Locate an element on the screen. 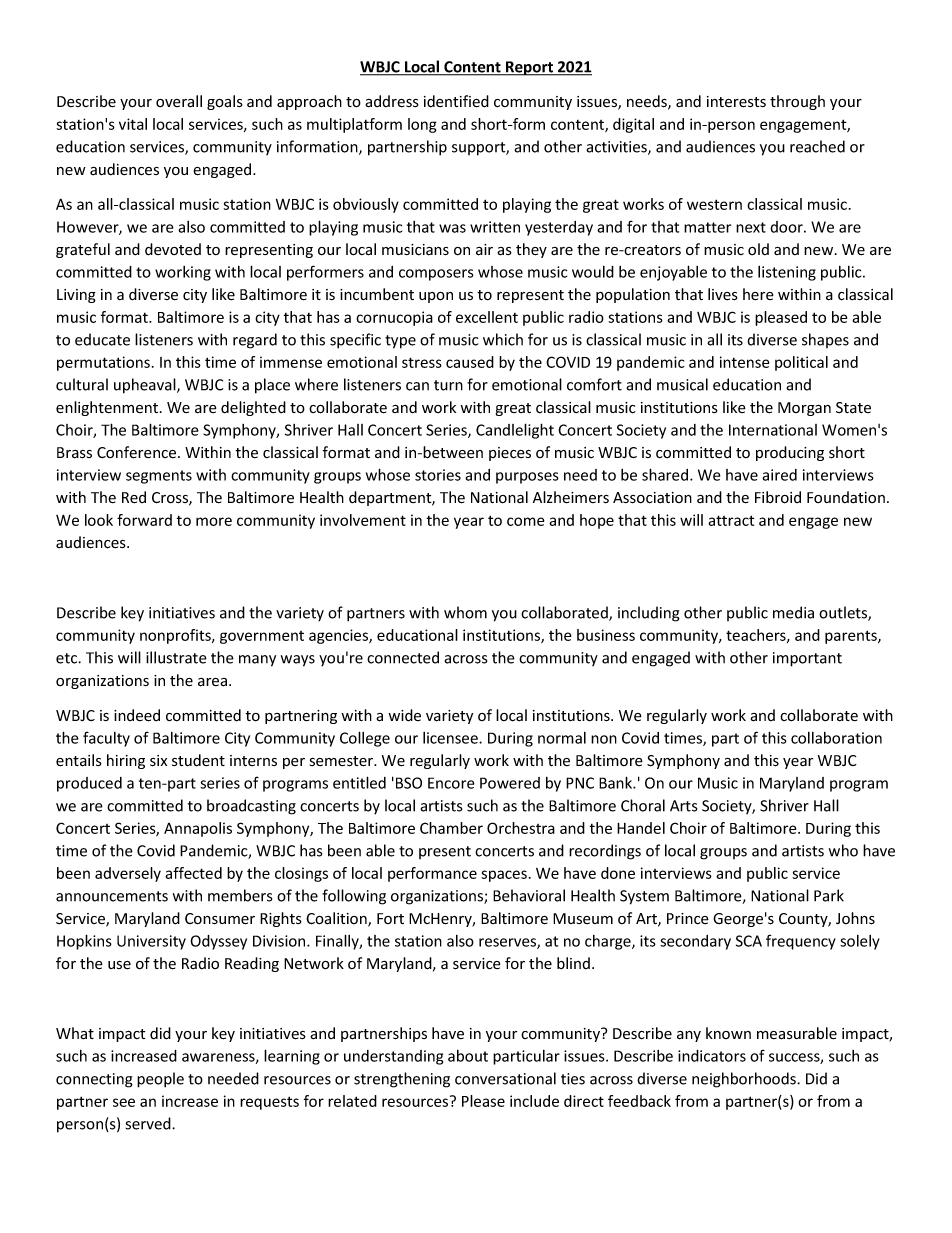 This screenshot has width=952, height=1233. identified is located at coordinates (456, 101).
